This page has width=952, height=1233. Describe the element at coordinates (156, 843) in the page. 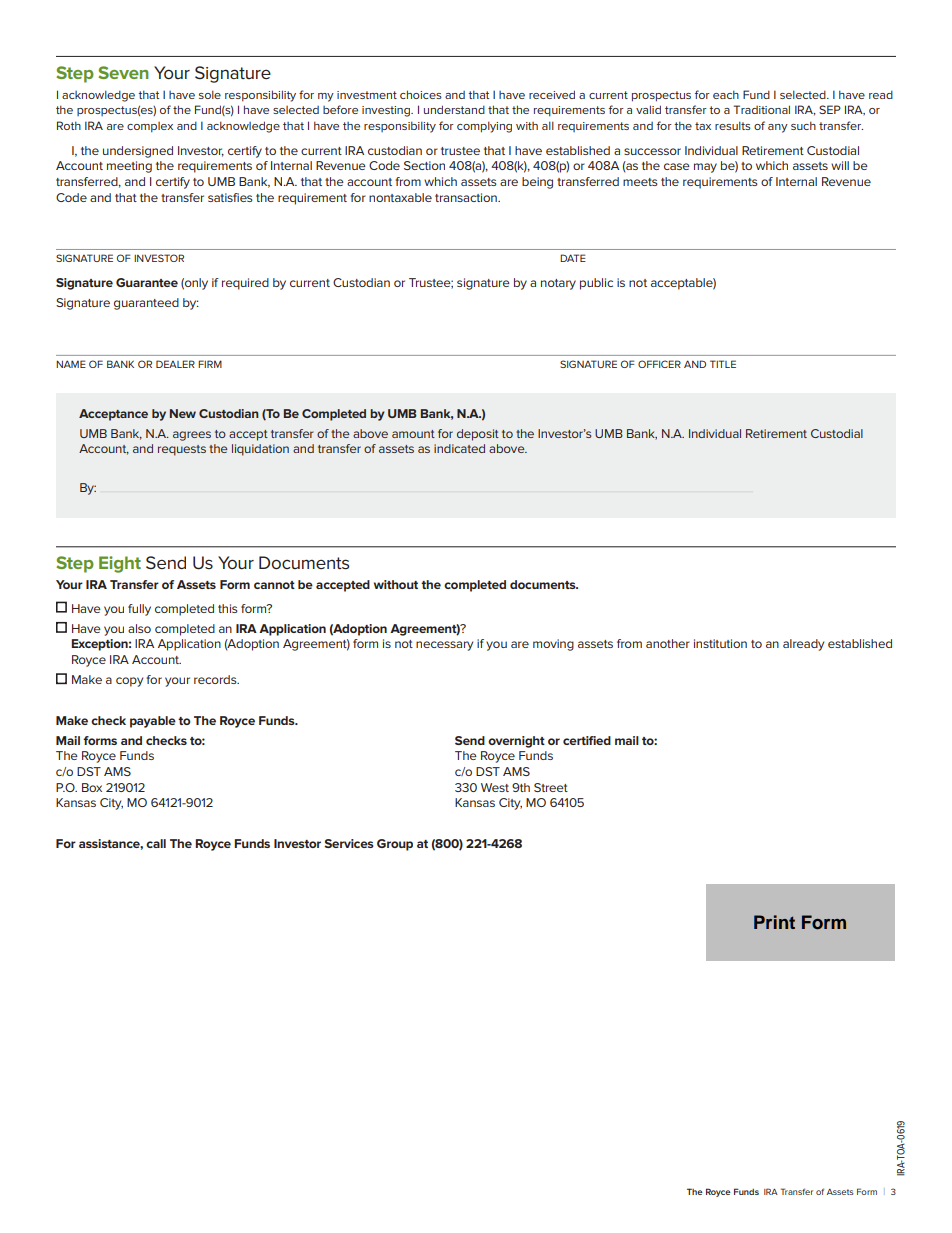

I see `call` at that location.
